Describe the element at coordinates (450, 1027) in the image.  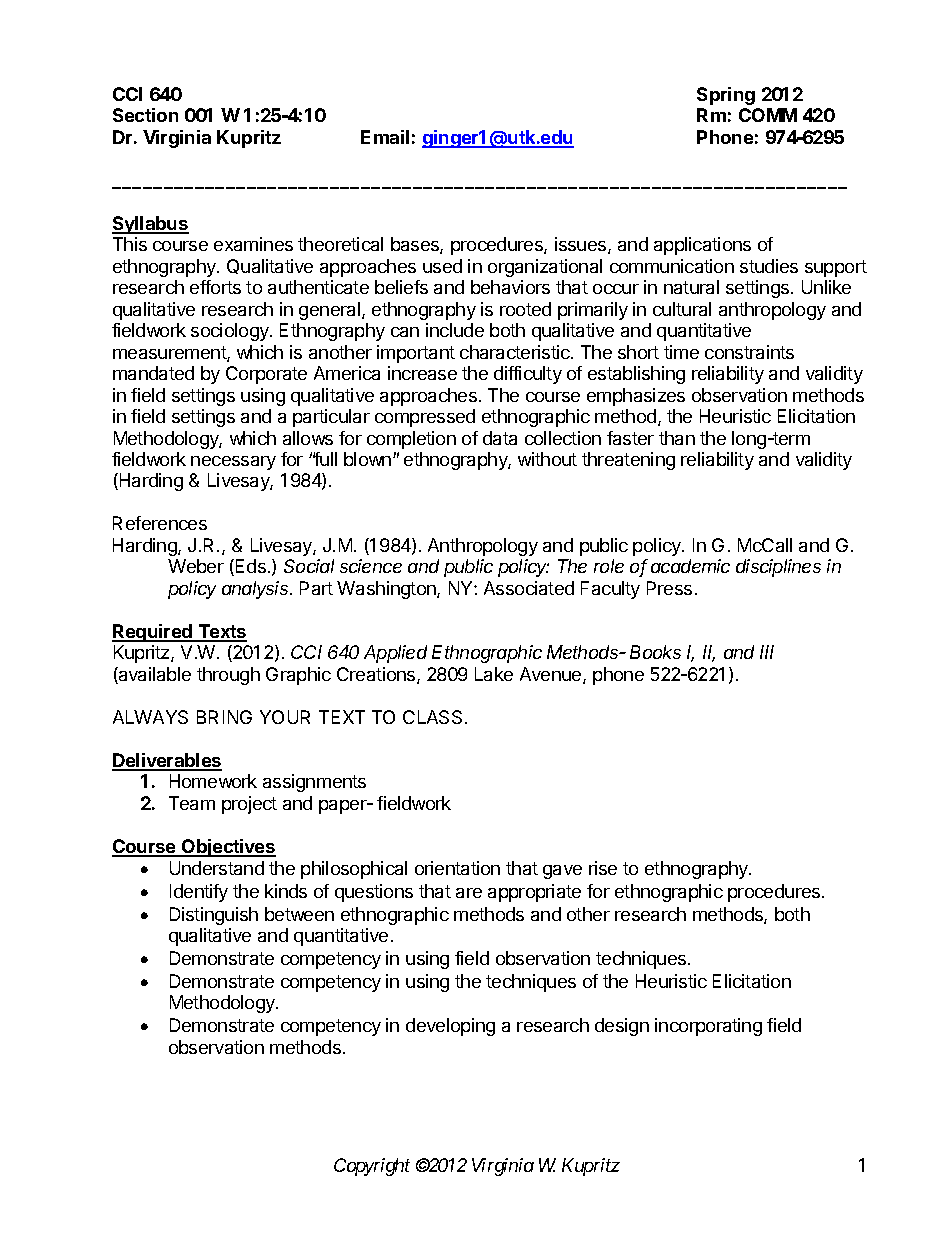
I see `developing` at that location.
